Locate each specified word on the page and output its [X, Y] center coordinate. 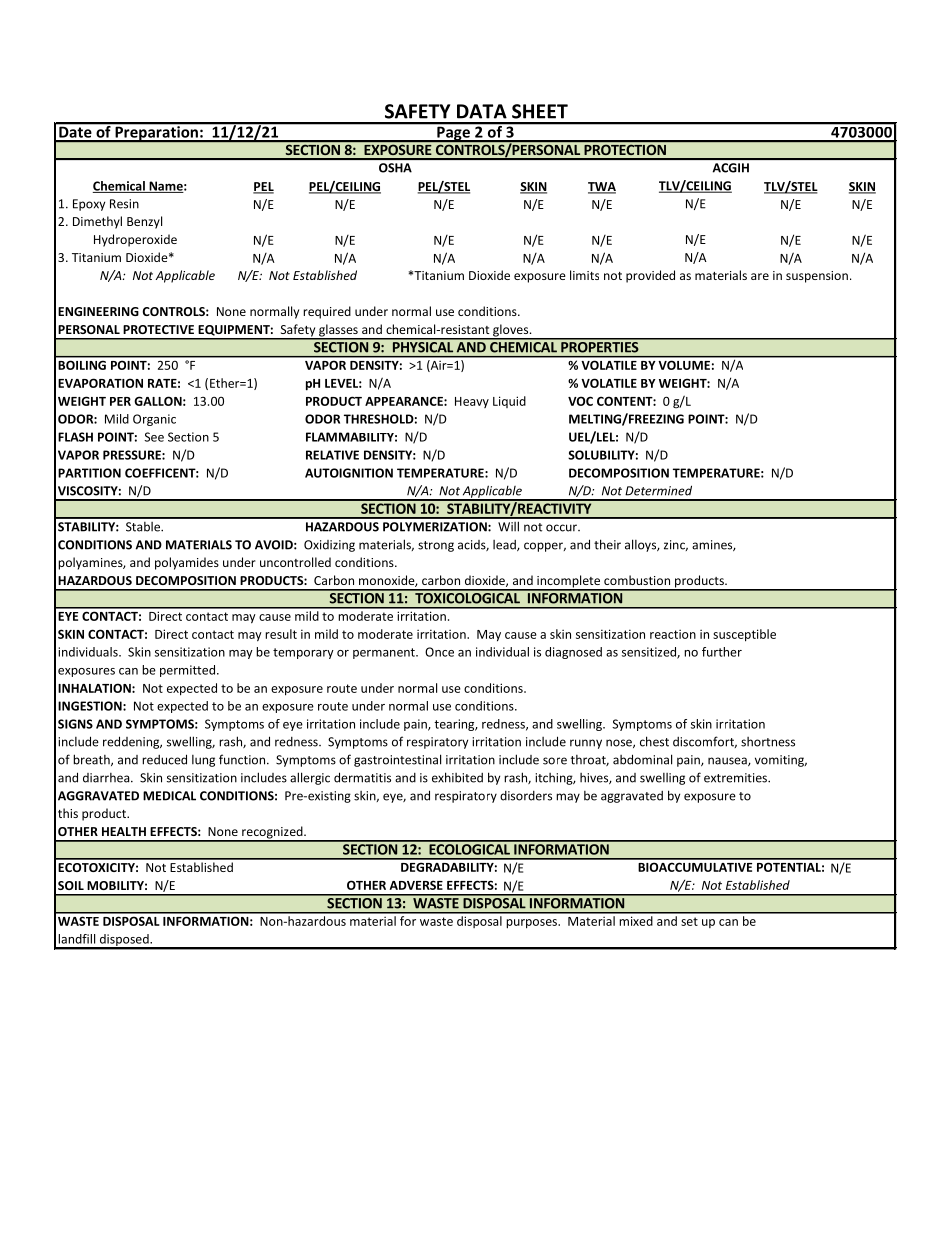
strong [436, 546]
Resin [124, 204]
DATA [482, 111]
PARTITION [89, 473]
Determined [658, 490]
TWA [602, 187]
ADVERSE [416, 885]
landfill [76, 939]
